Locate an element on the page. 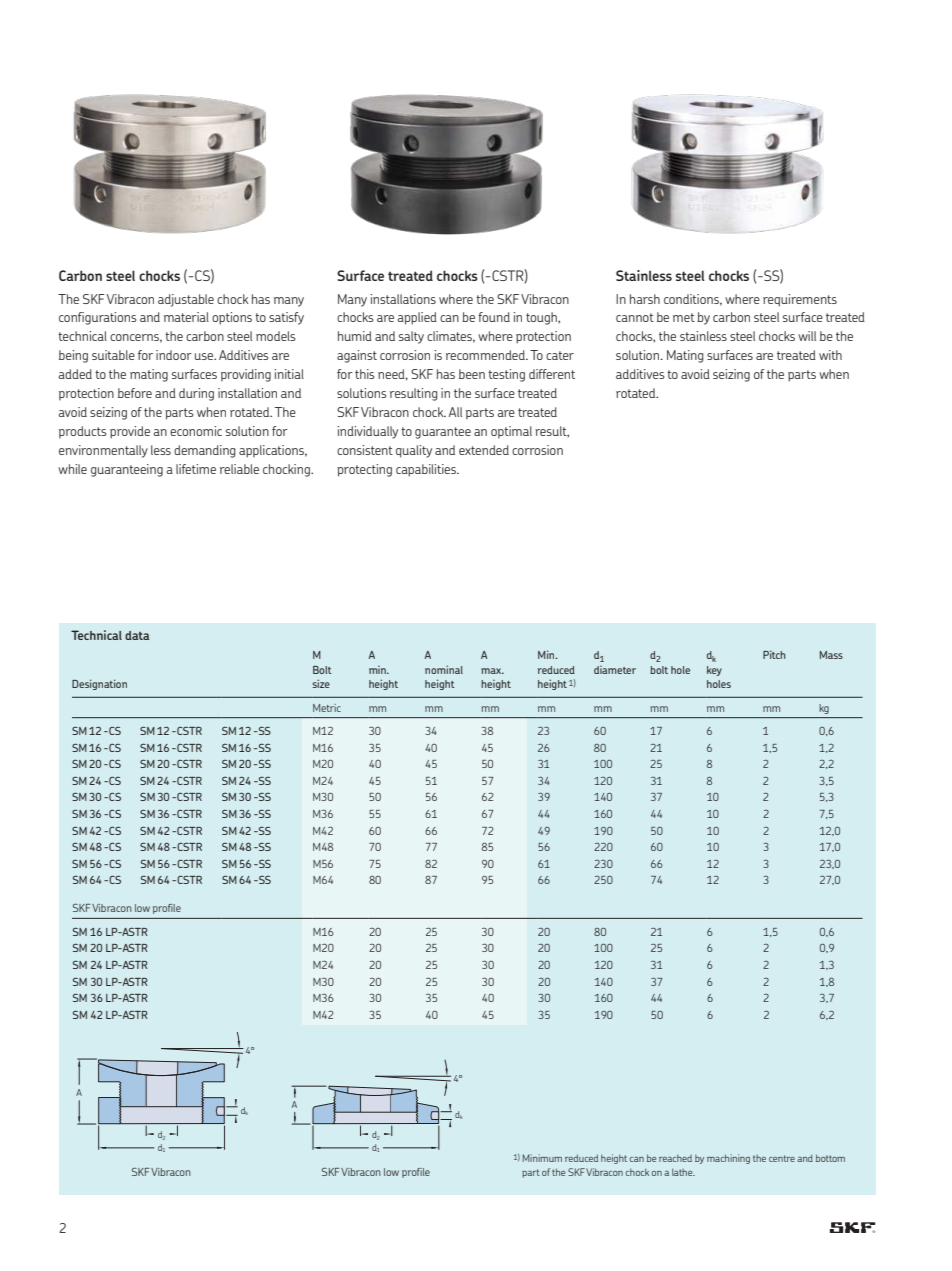  material is located at coordinates (186, 317).
